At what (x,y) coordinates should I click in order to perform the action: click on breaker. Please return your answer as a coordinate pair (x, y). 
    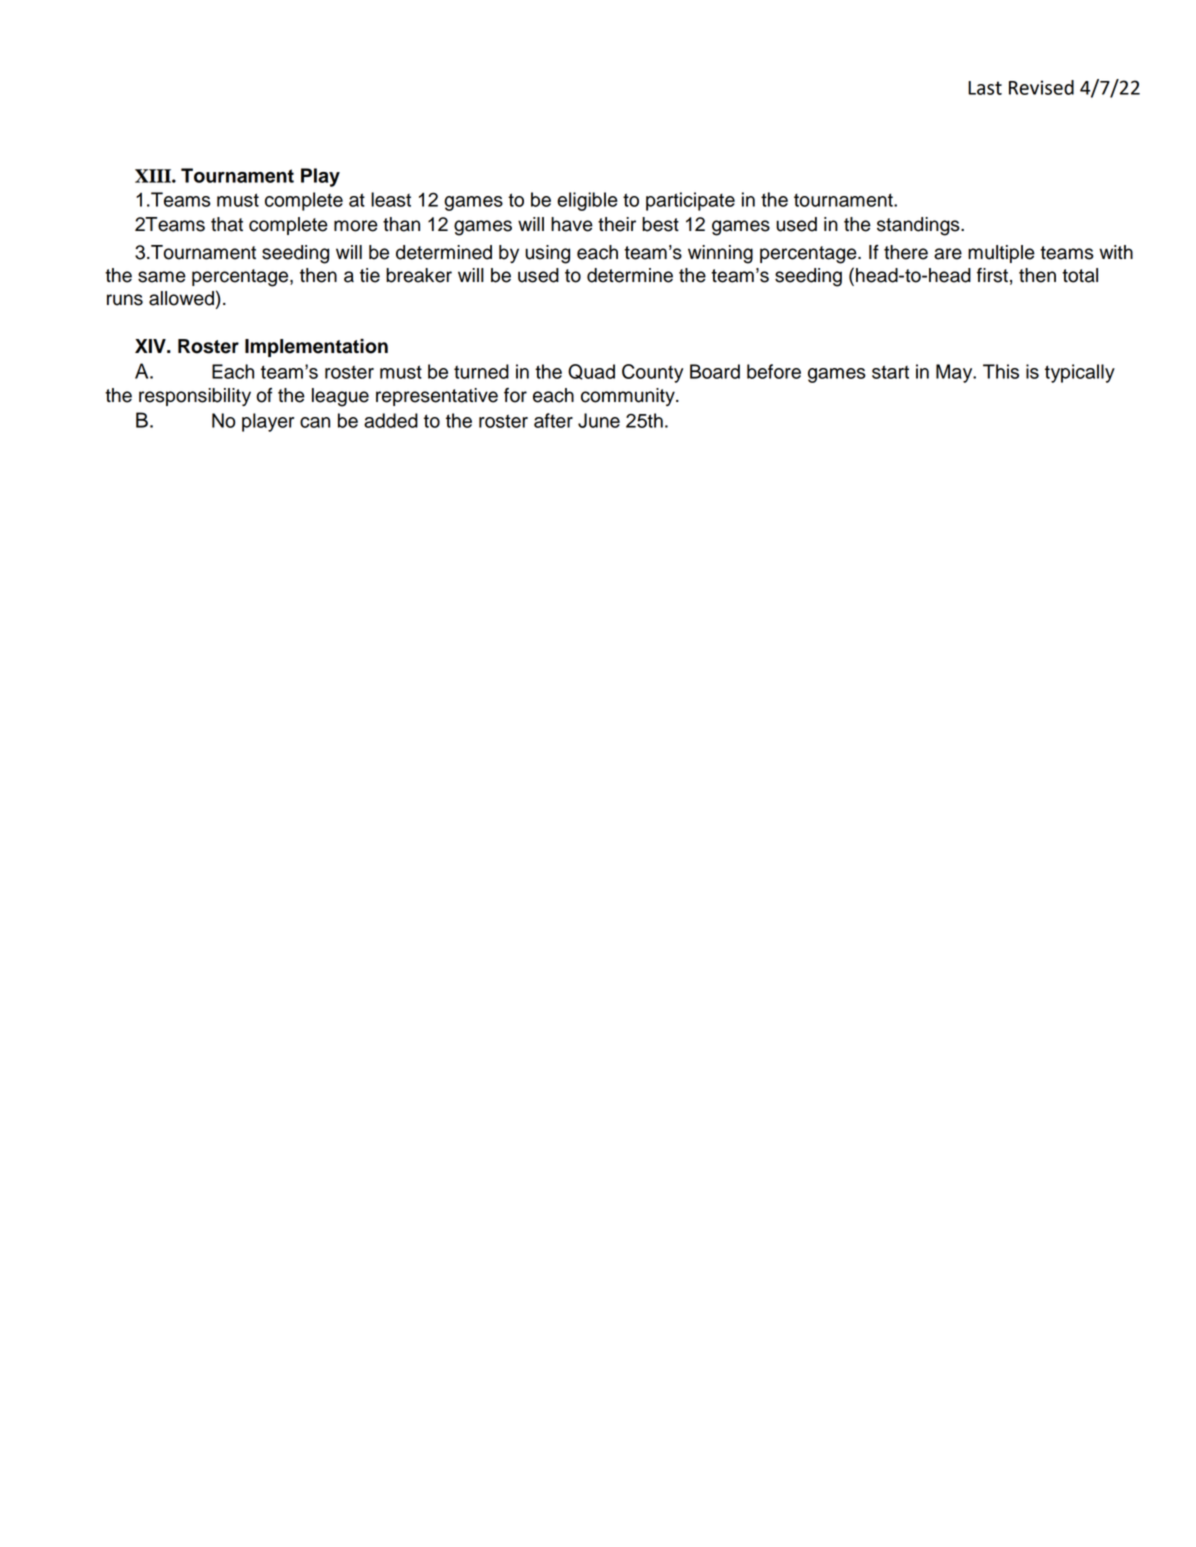
    Looking at the image, I should click on (419, 275).
